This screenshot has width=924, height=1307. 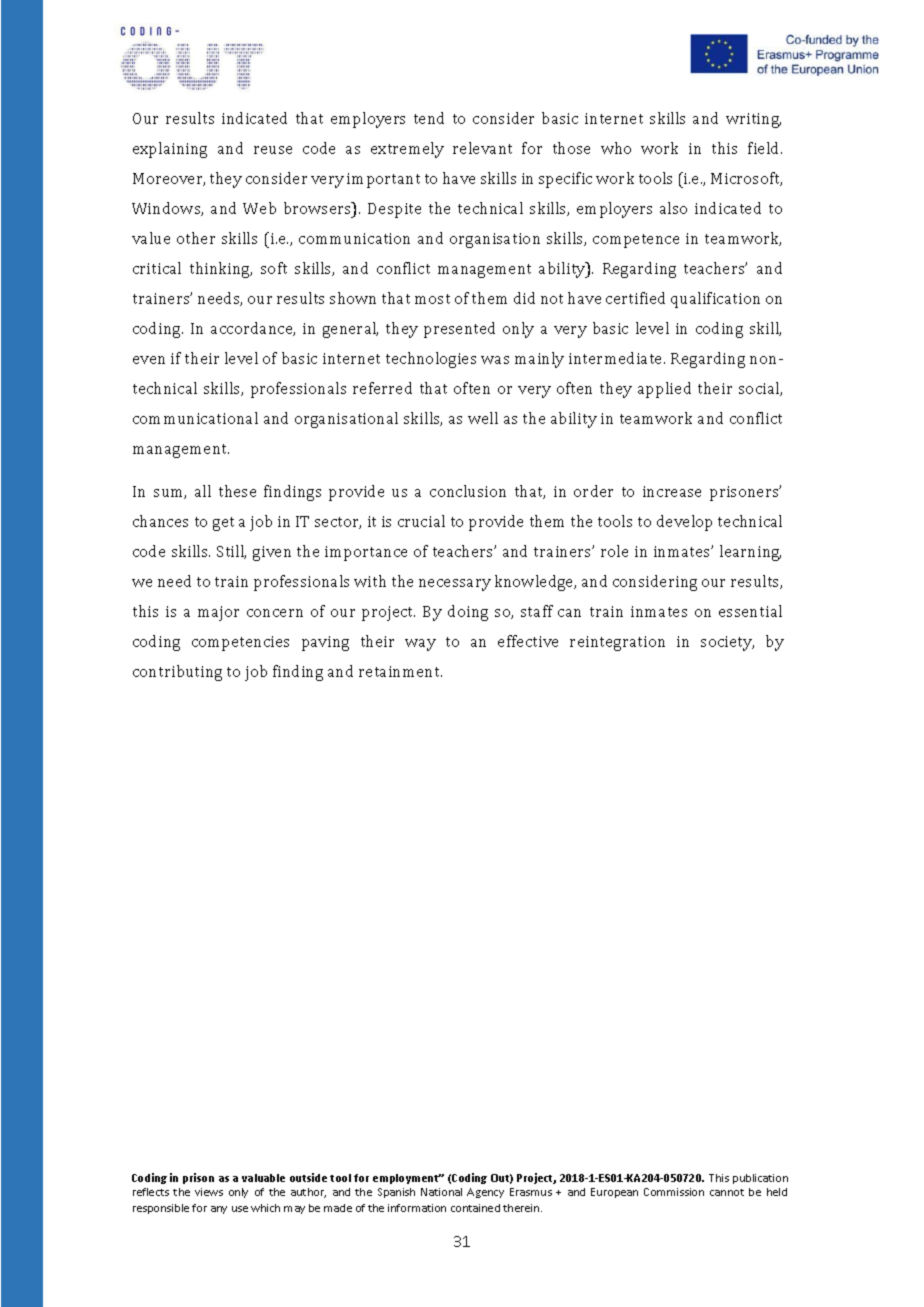 I want to click on relevant, so click(x=482, y=148).
